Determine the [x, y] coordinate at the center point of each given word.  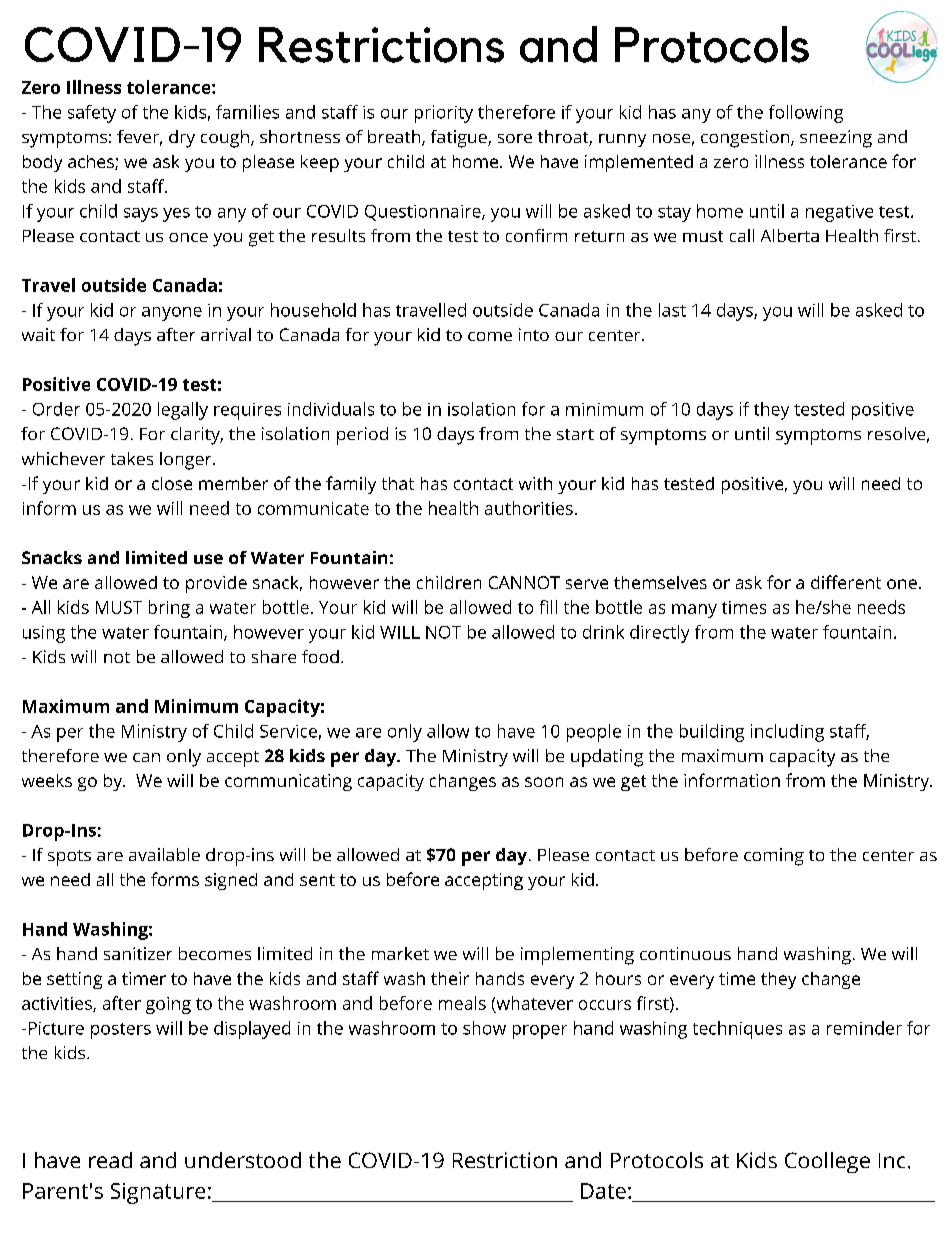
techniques [737, 1030]
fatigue [460, 139]
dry [182, 139]
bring [169, 609]
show [484, 1028]
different [846, 582]
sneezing [836, 139]
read [110, 1160]
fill [548, 607]
